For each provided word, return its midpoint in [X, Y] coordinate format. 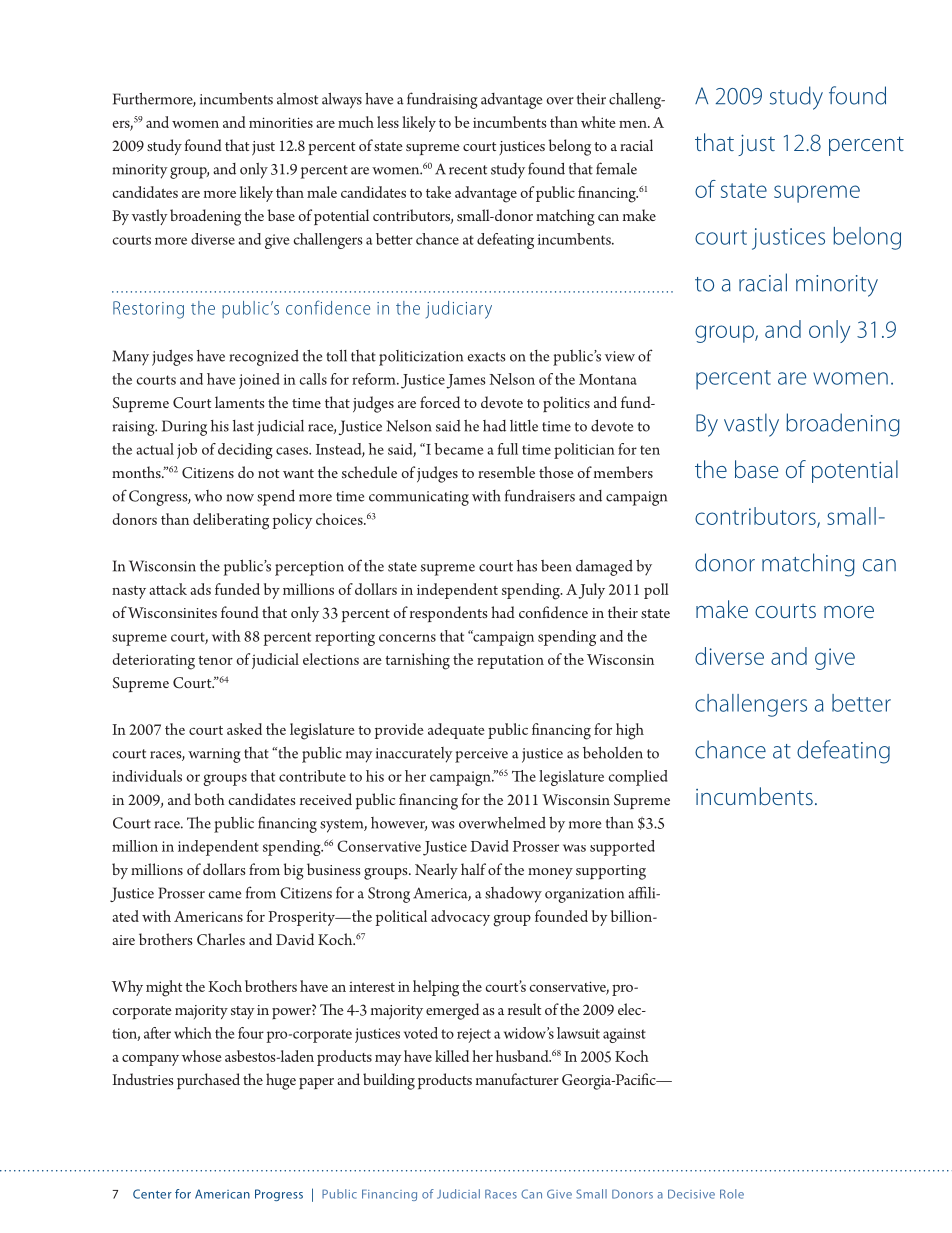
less [388, 122]
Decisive [691, 1194]
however [399, 824]
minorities [281, 122]
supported [622, 848]
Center [152, 1194]
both [209, 799]
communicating [419, 498]
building [389, 1081]
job [187, 451]
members [623, 472]
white [598, 122]
